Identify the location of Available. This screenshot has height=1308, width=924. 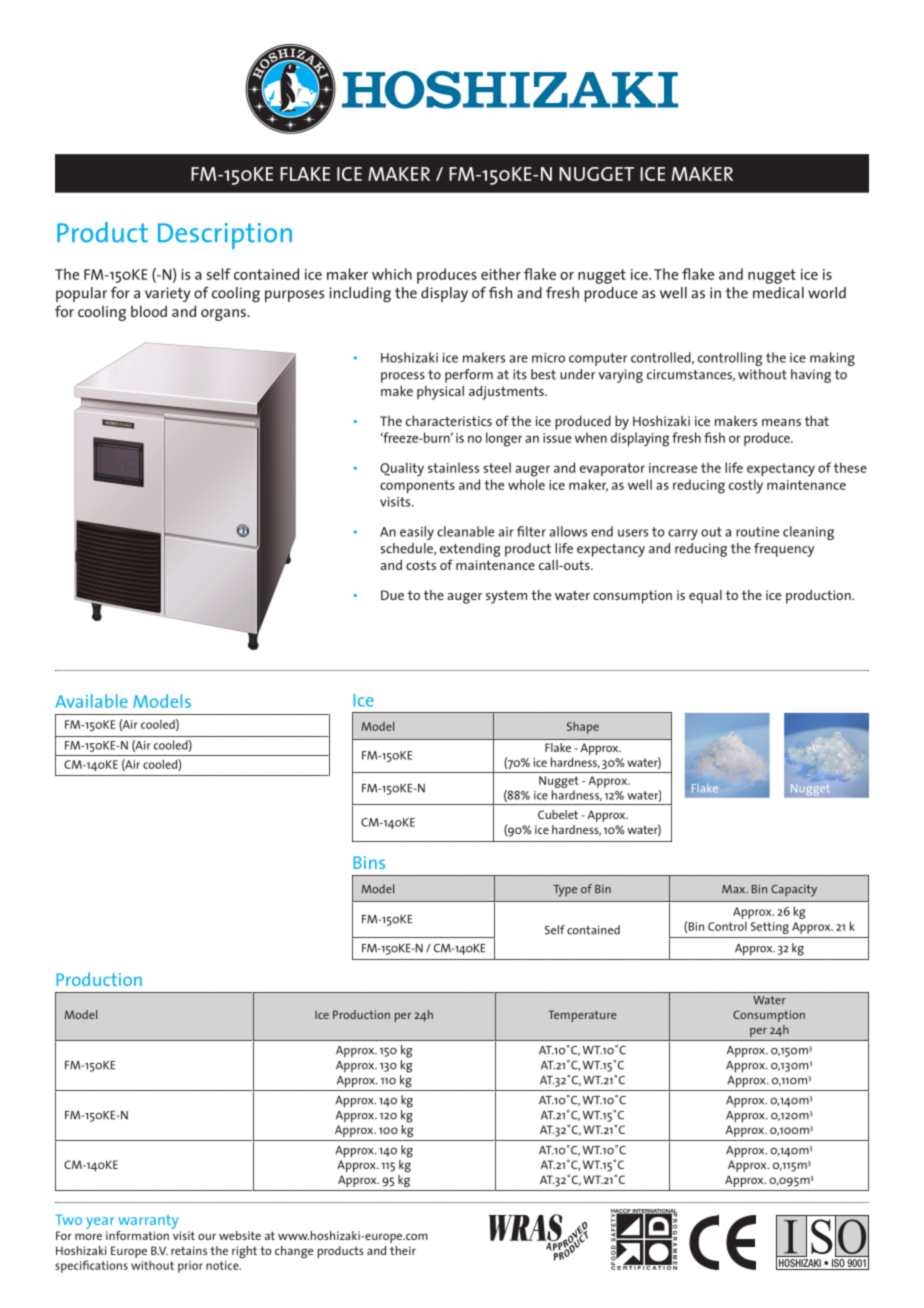
(91, 701).
